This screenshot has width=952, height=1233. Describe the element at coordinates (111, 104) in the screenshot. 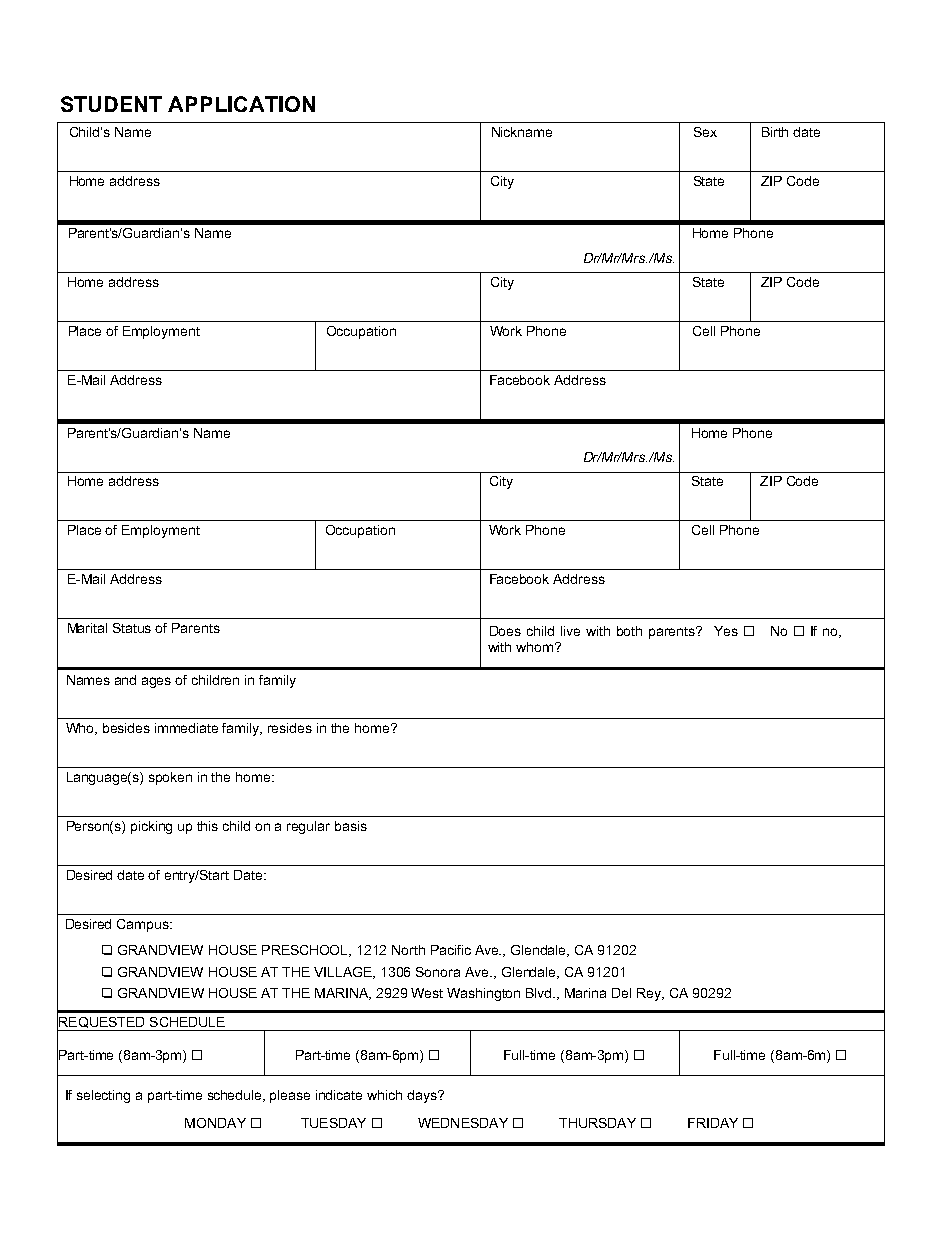

I see `STUDENT` at that location.
